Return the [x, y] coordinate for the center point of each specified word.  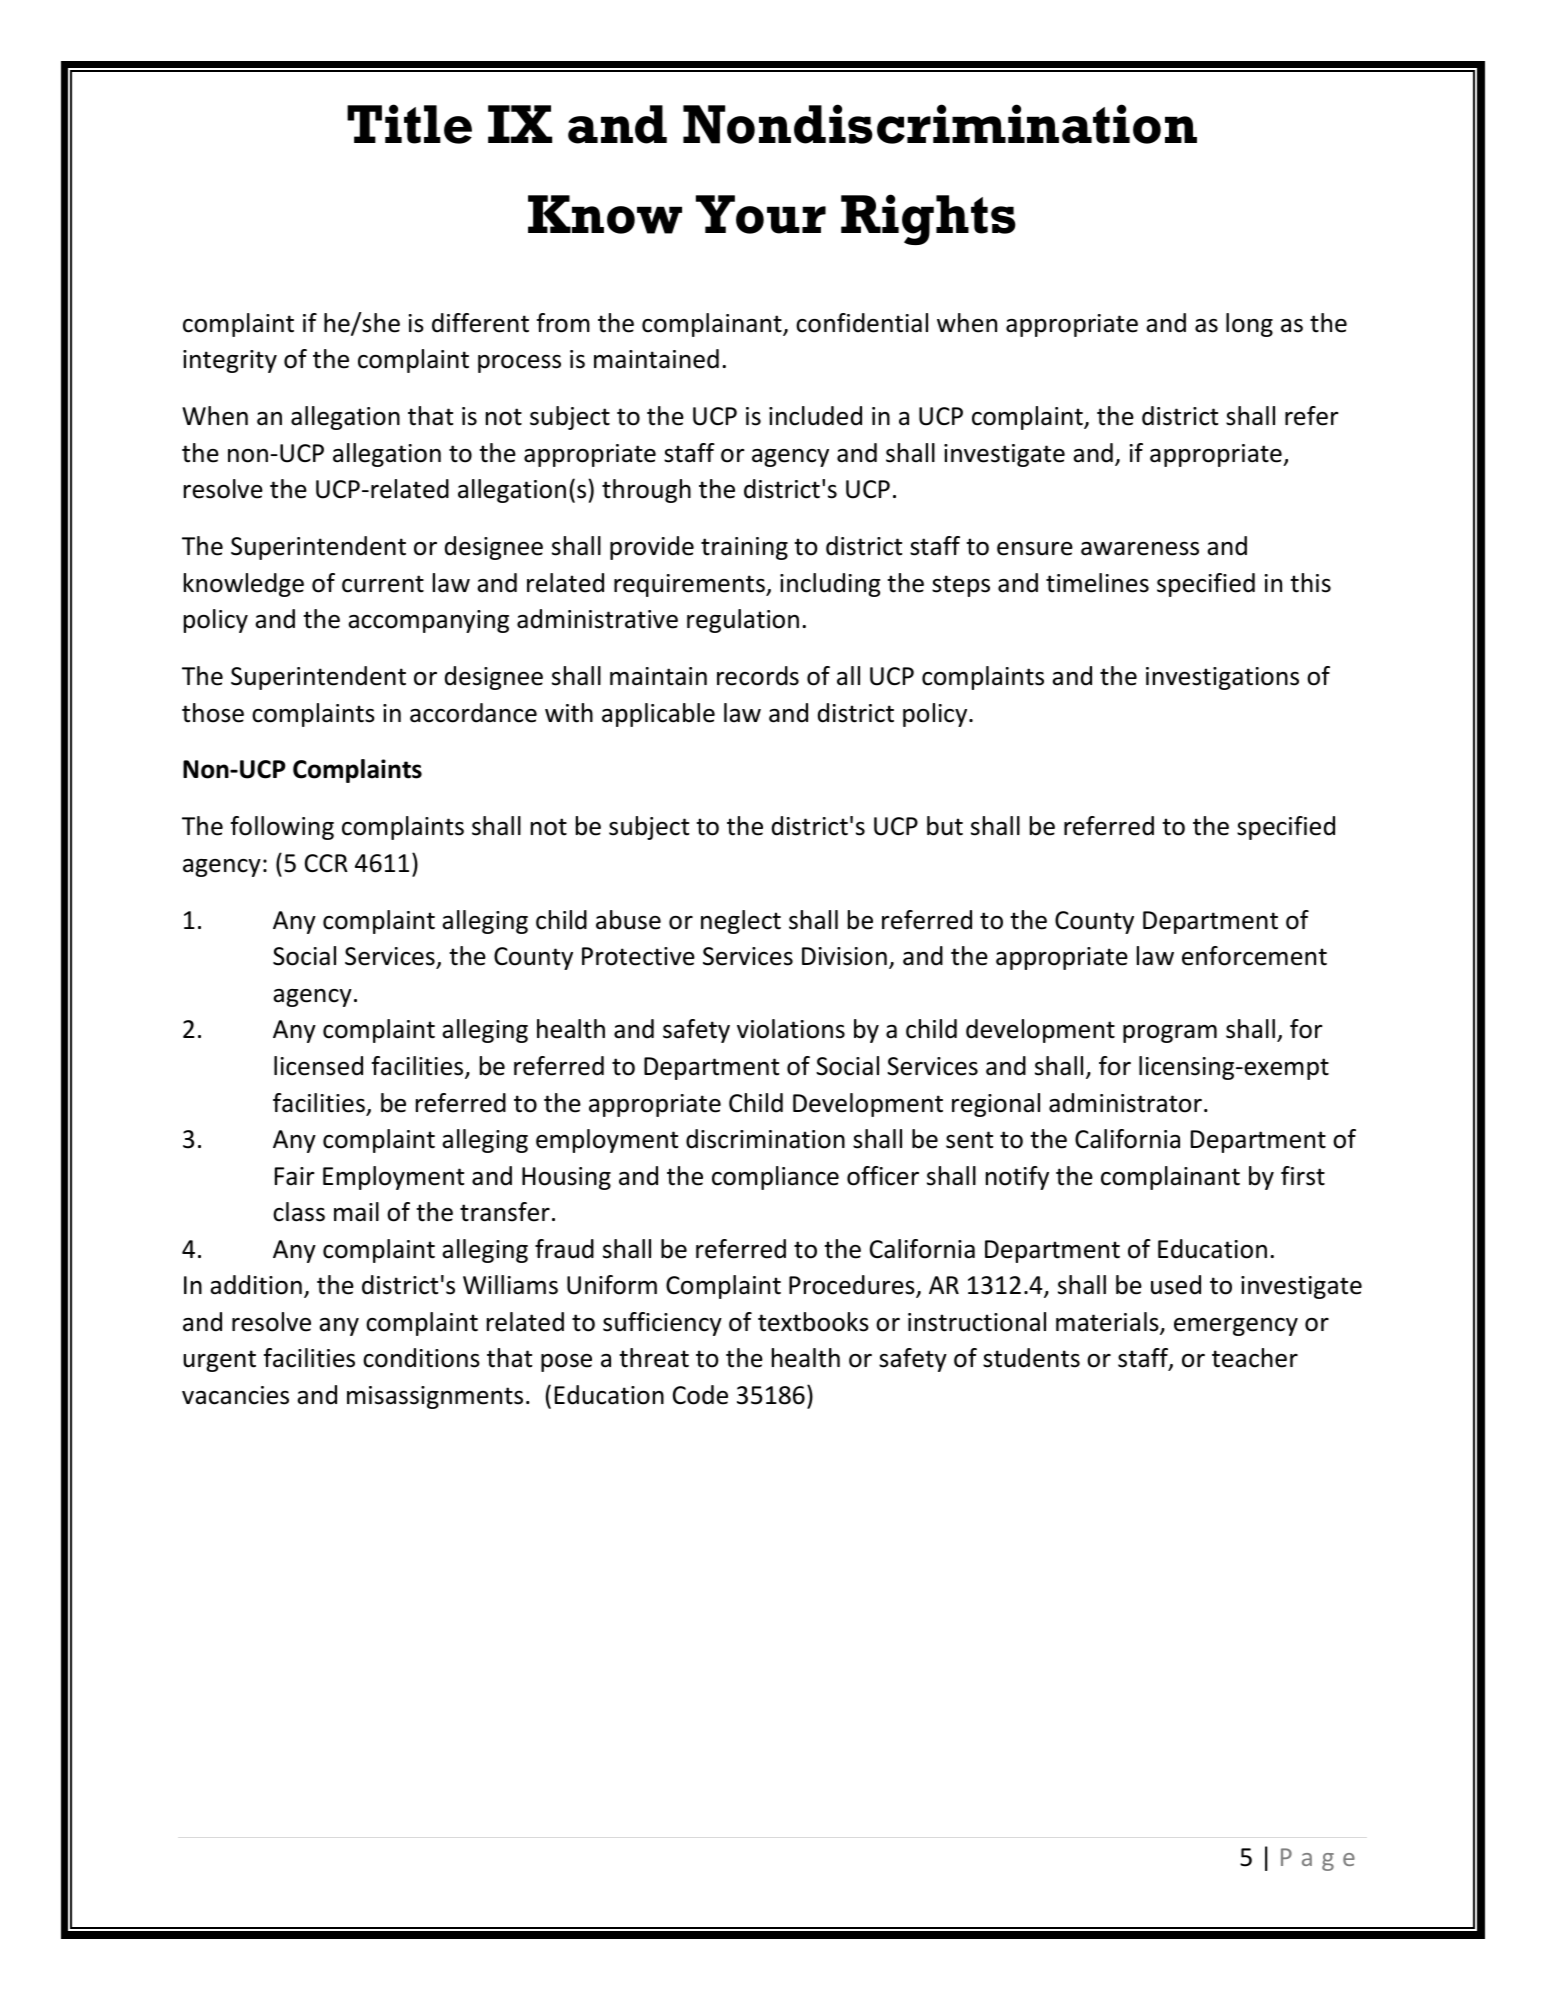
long [1249, 325]
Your [761, 214]
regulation [743, 621]
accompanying [428, 621]
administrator [1125, 1103]
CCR [326, 863]
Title [409, 124]
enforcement [1254, 956]
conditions [421, 1358]
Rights [928, 219]
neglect [741, 922]
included [815, 416]
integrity [230, 361]
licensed [318, 1066]
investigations [1222, 678]
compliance [775, 1178]
